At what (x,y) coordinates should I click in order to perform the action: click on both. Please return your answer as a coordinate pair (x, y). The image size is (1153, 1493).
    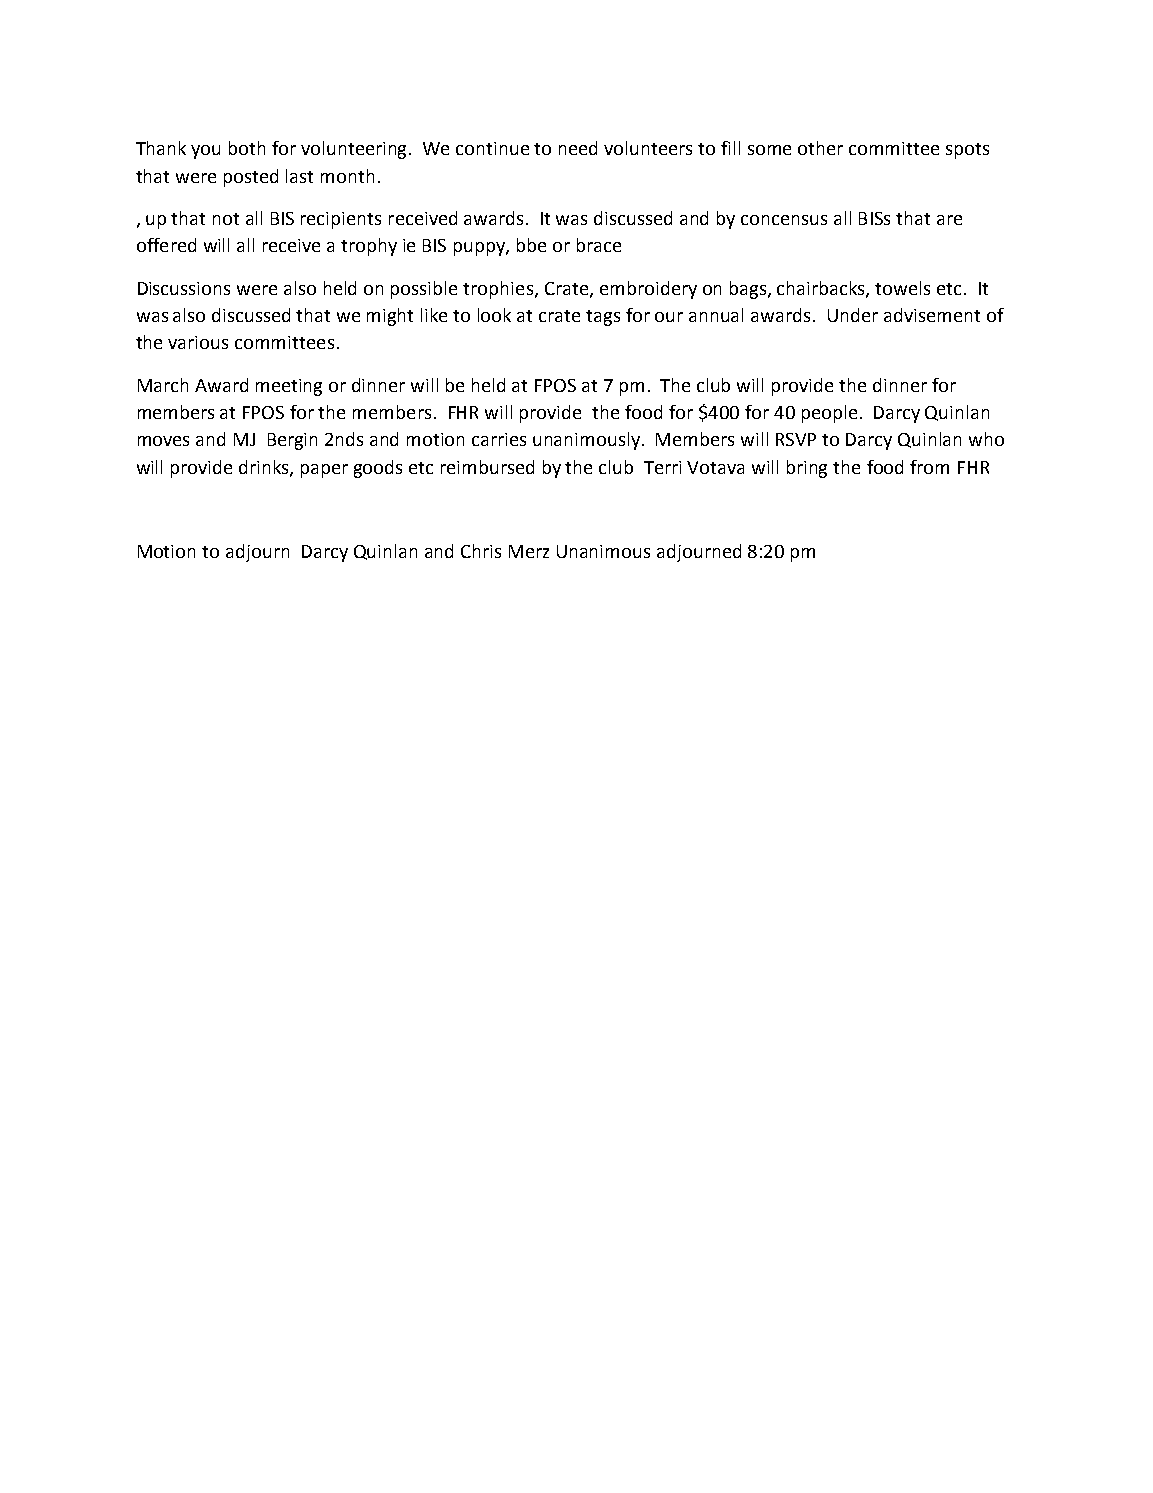
    Looking at the image, I should click on (247, 148).
